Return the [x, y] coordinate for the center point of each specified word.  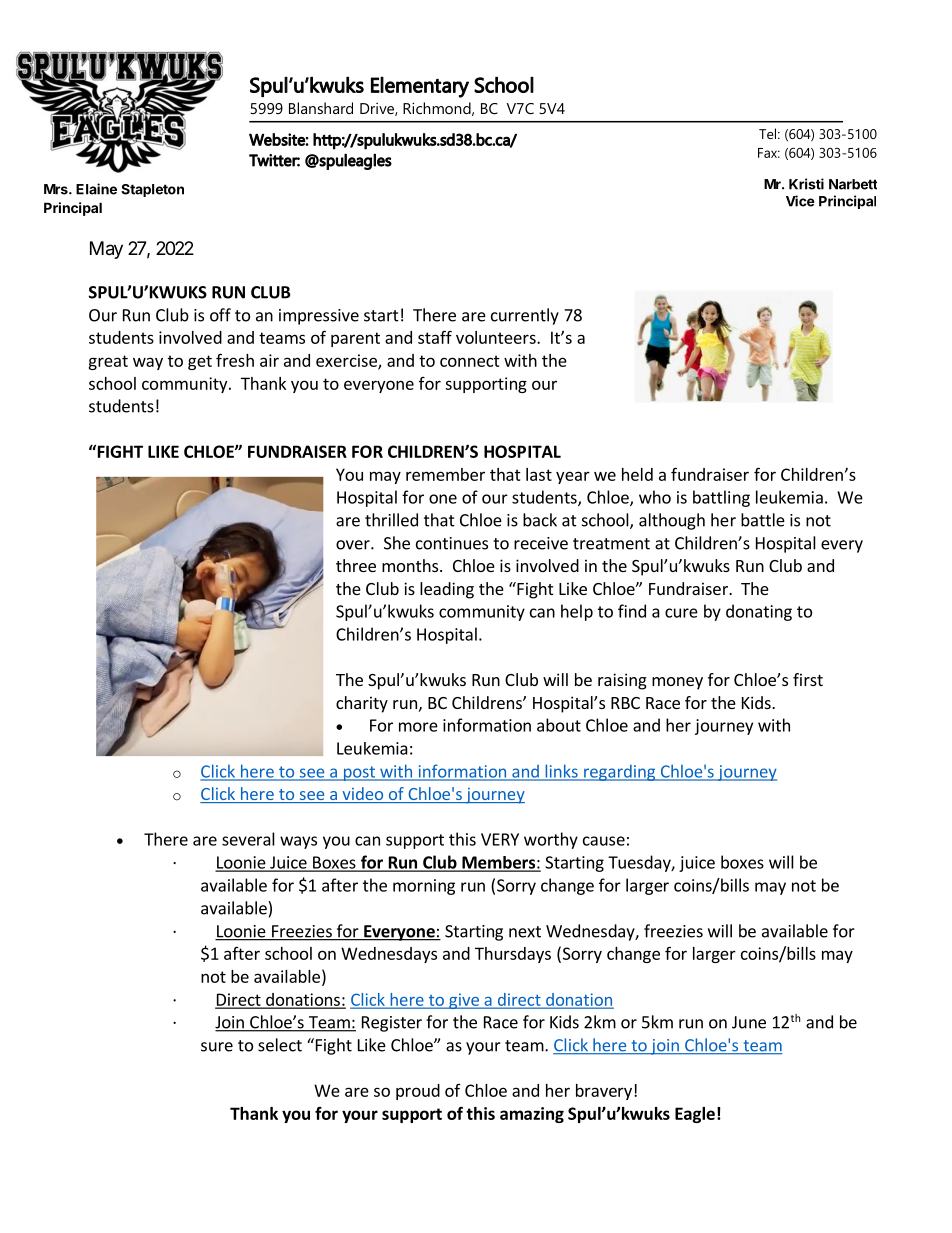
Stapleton [152, 190]
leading [447, 590]
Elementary [420, 87]
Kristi [806, 184]
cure [681, 613]
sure [217, 1047]
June [749, 1022]
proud [418, 1092]
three [356, 565]
